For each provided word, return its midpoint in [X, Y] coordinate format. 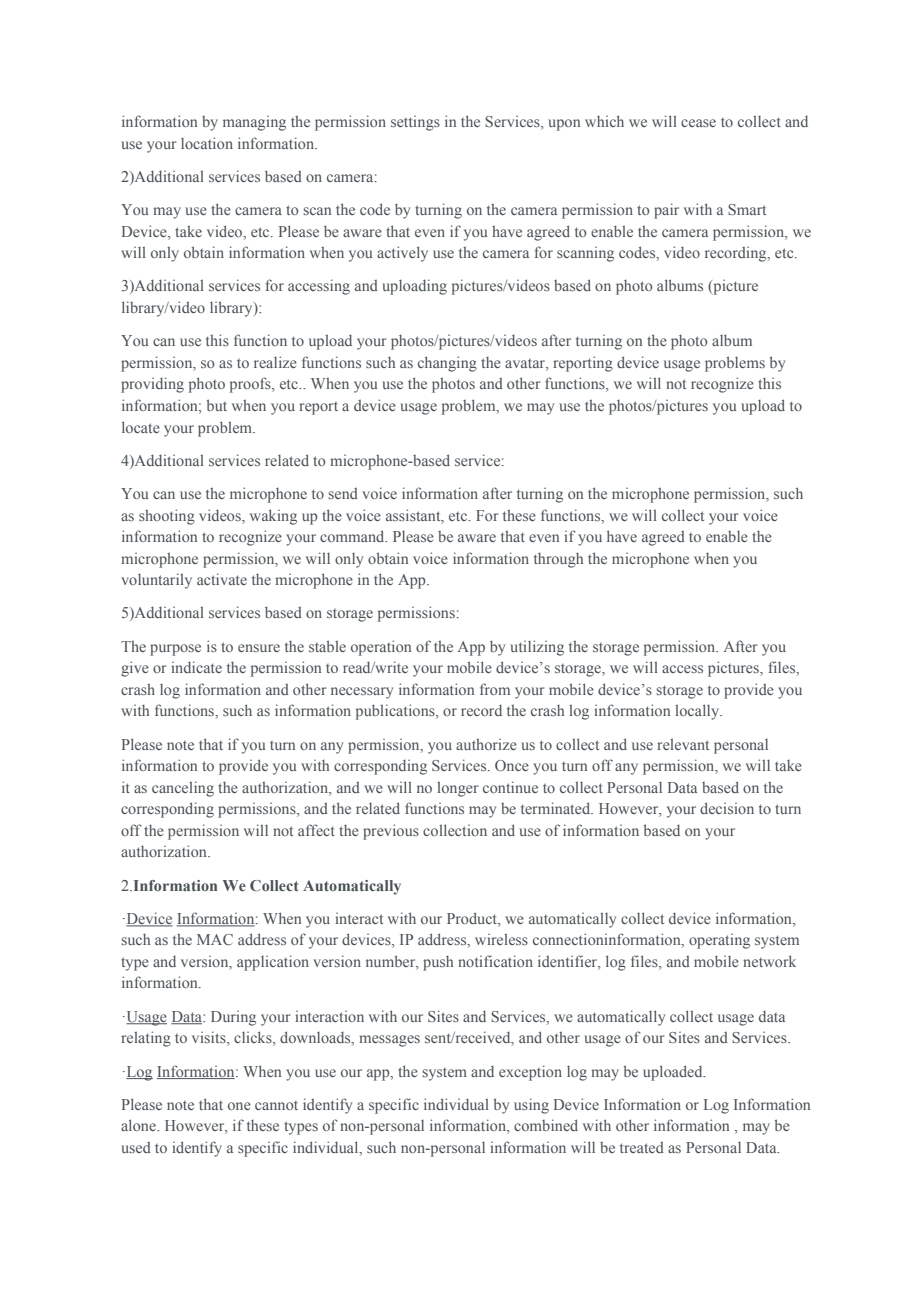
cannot [276, 1105]
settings [415, 123]
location [207, 143]
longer [458, 789]
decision [727, 808]
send [343, 493]
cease [698, 123]
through [558, 560]
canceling [183, 789]
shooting [167, 517]
